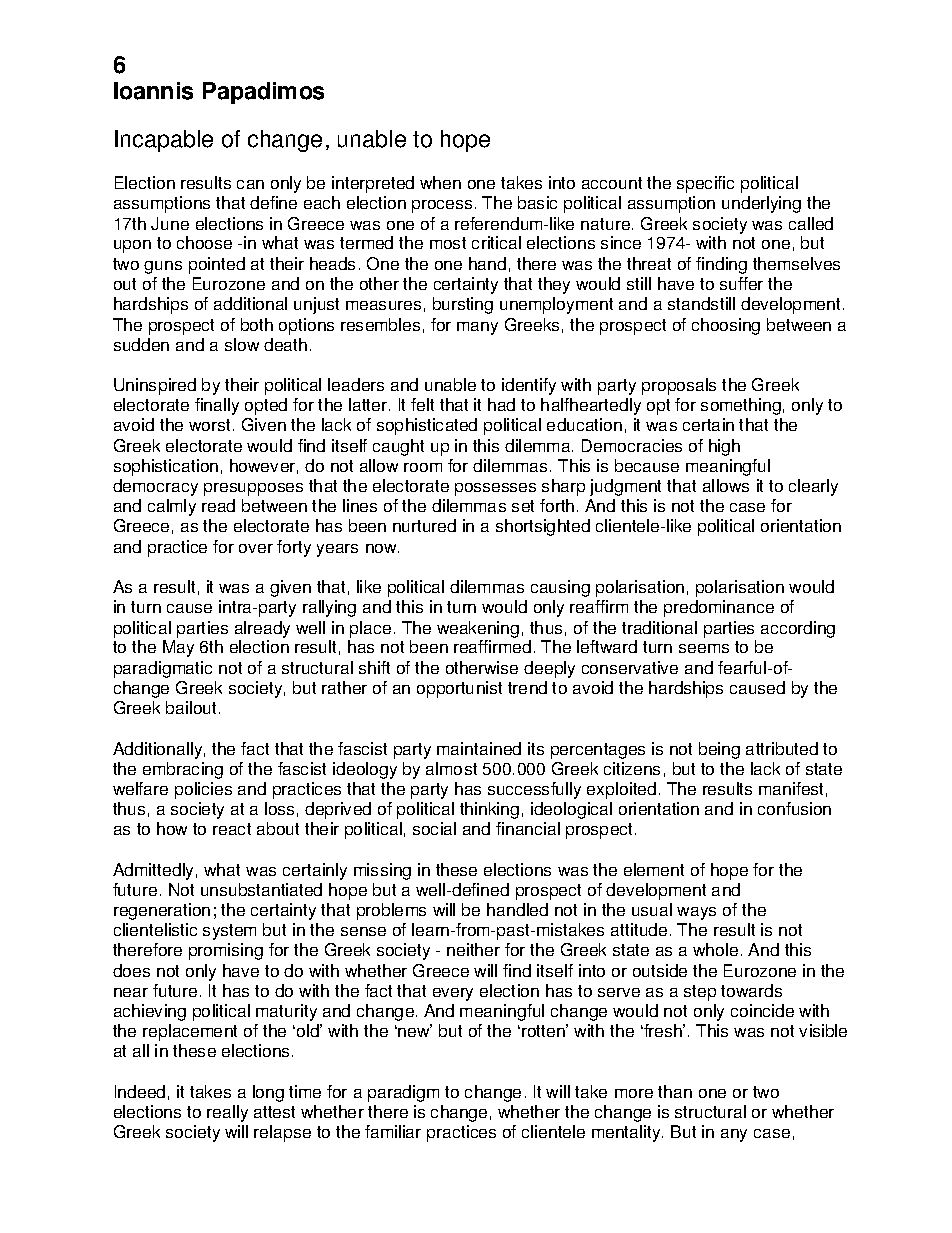  Describe the element at coordinates (675, 1091) in the image. I see `than` at that location.
